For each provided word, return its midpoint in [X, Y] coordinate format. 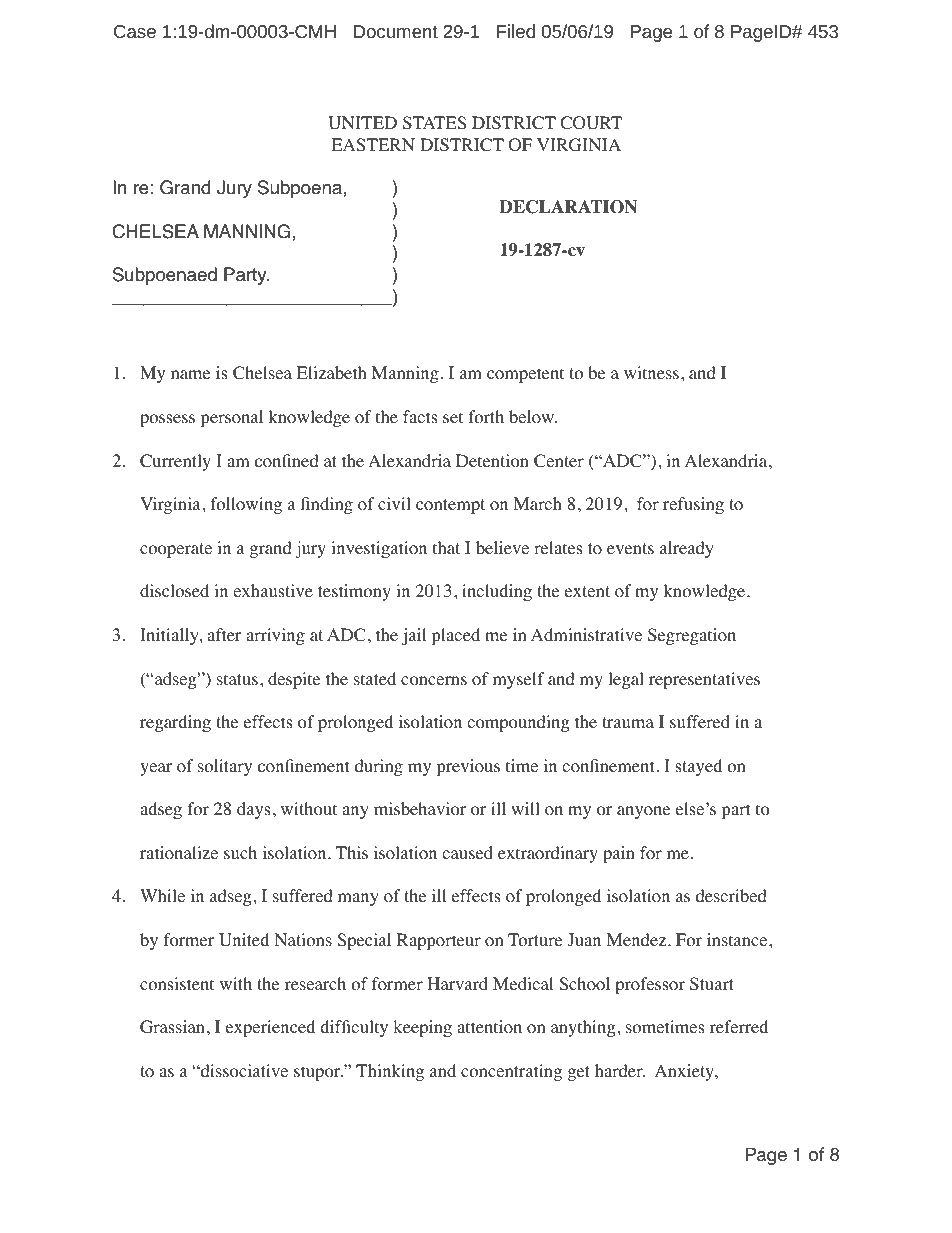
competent [525, 375]
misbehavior [420, 809]
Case [135, 31]
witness [651, 372]
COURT [591, 123]
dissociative [243, 1071]
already [687, 549]
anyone [643, 812]
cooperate [176, 550]
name [190, 374]
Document [396, 31]
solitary [225, 767]
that [446, 547]
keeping [422, 1028]
